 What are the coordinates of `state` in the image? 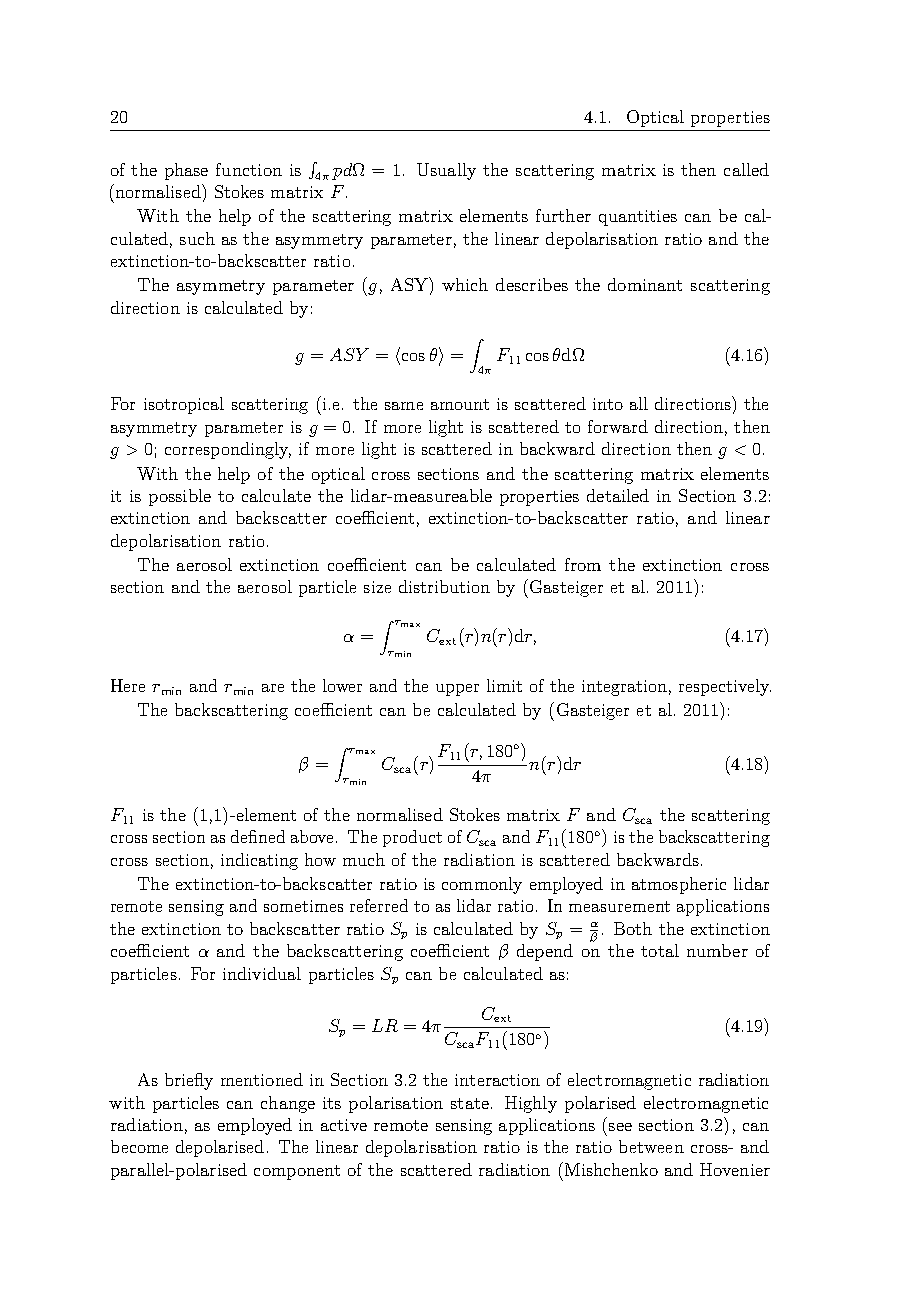 It's located at (470, 1103).
